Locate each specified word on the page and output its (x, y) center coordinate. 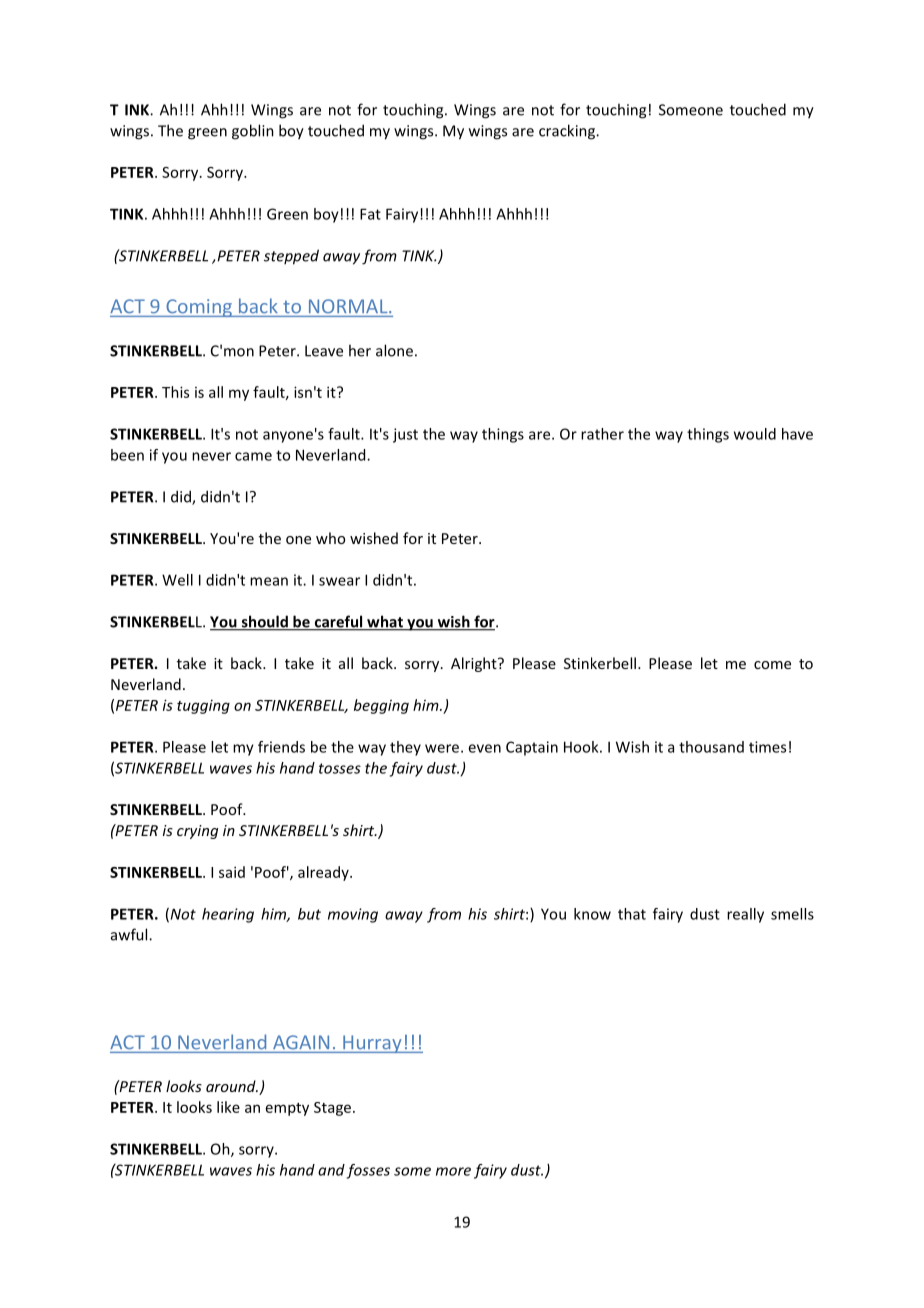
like (228, 1107)
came (253, 456)
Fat (370, 214)
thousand (711, 747)
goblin (253, 132)
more (453, 1171)
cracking (568, 132)
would (755, 434)
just (405, 435)
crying (197, 832)
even (484, 748)
